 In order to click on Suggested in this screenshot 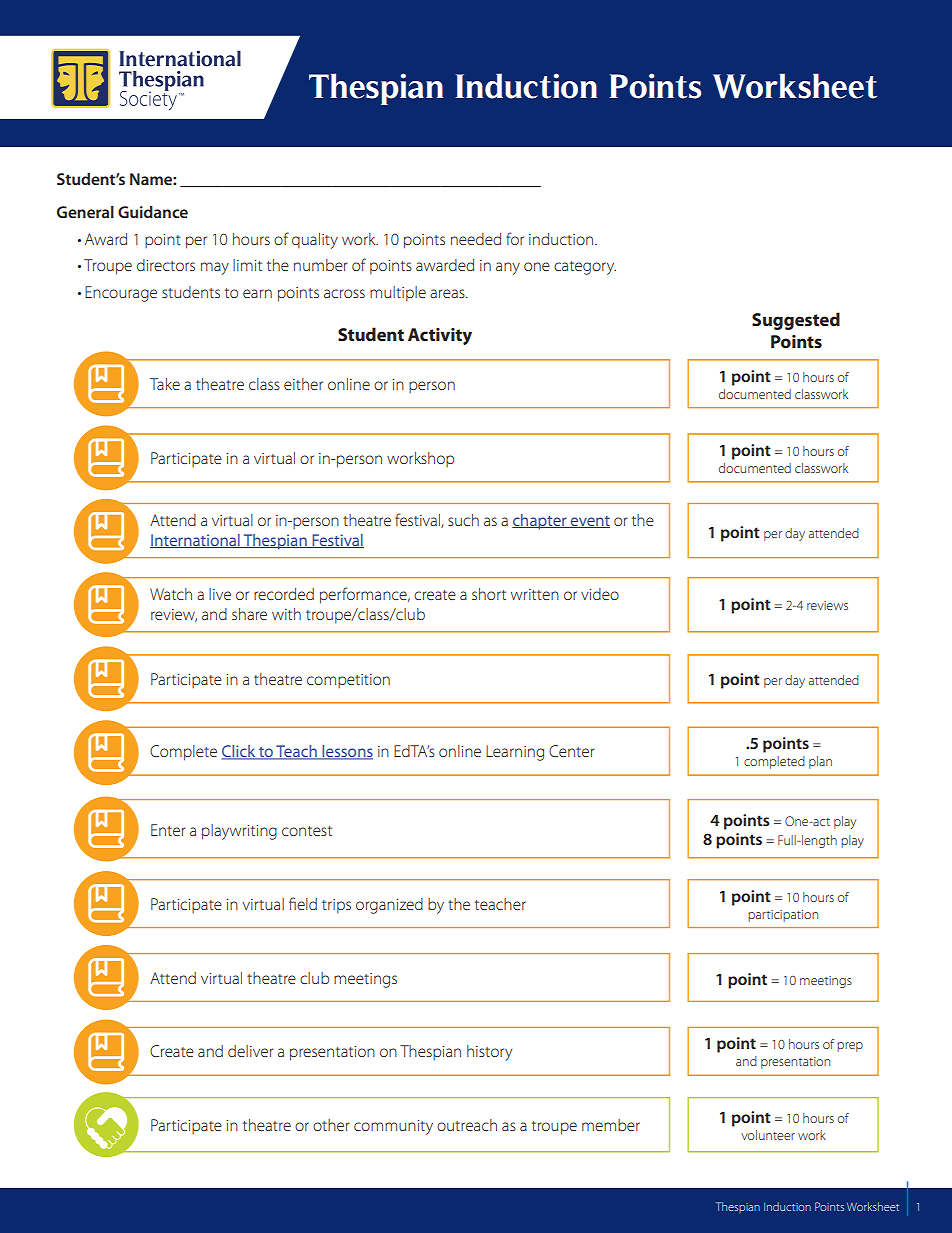, I will do `click(796, 321)`.
